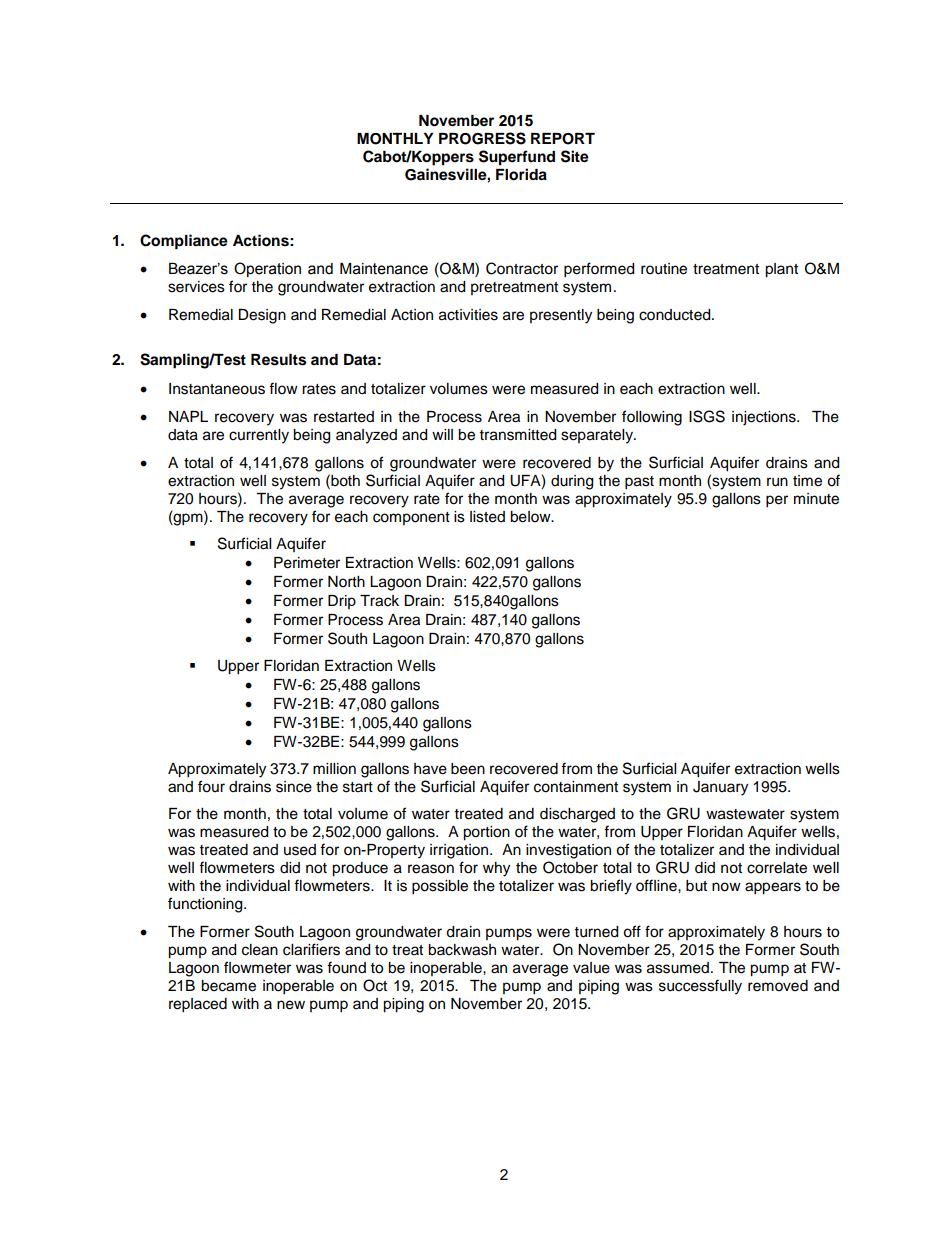 This screenshot has width=952, height=1233. Describe the element at coordinates (294, 787) in the screenshot. I see `since` at that location.
